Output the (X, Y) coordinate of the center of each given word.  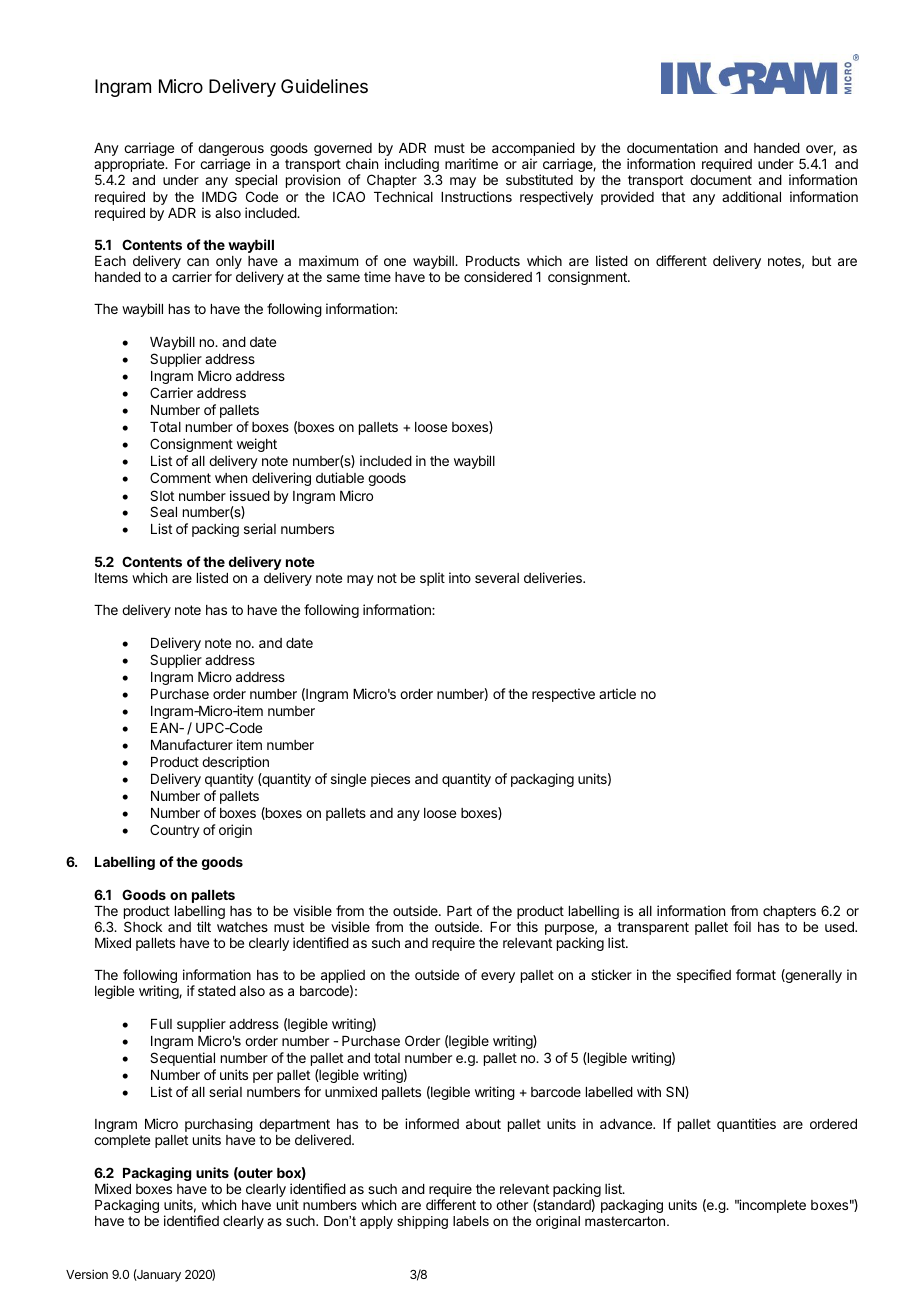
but (821, 261)
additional (751, 196)
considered (498, 276)
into (460, 577)
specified (704, 976)
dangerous (231, 151)
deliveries (554, 577)
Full (161, 1024)
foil (742, 926)
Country (175, 831)
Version (87, 1274)
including (412, 166)
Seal (163, 511)
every (498, 977)
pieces (390, 780)
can (198, 262)
